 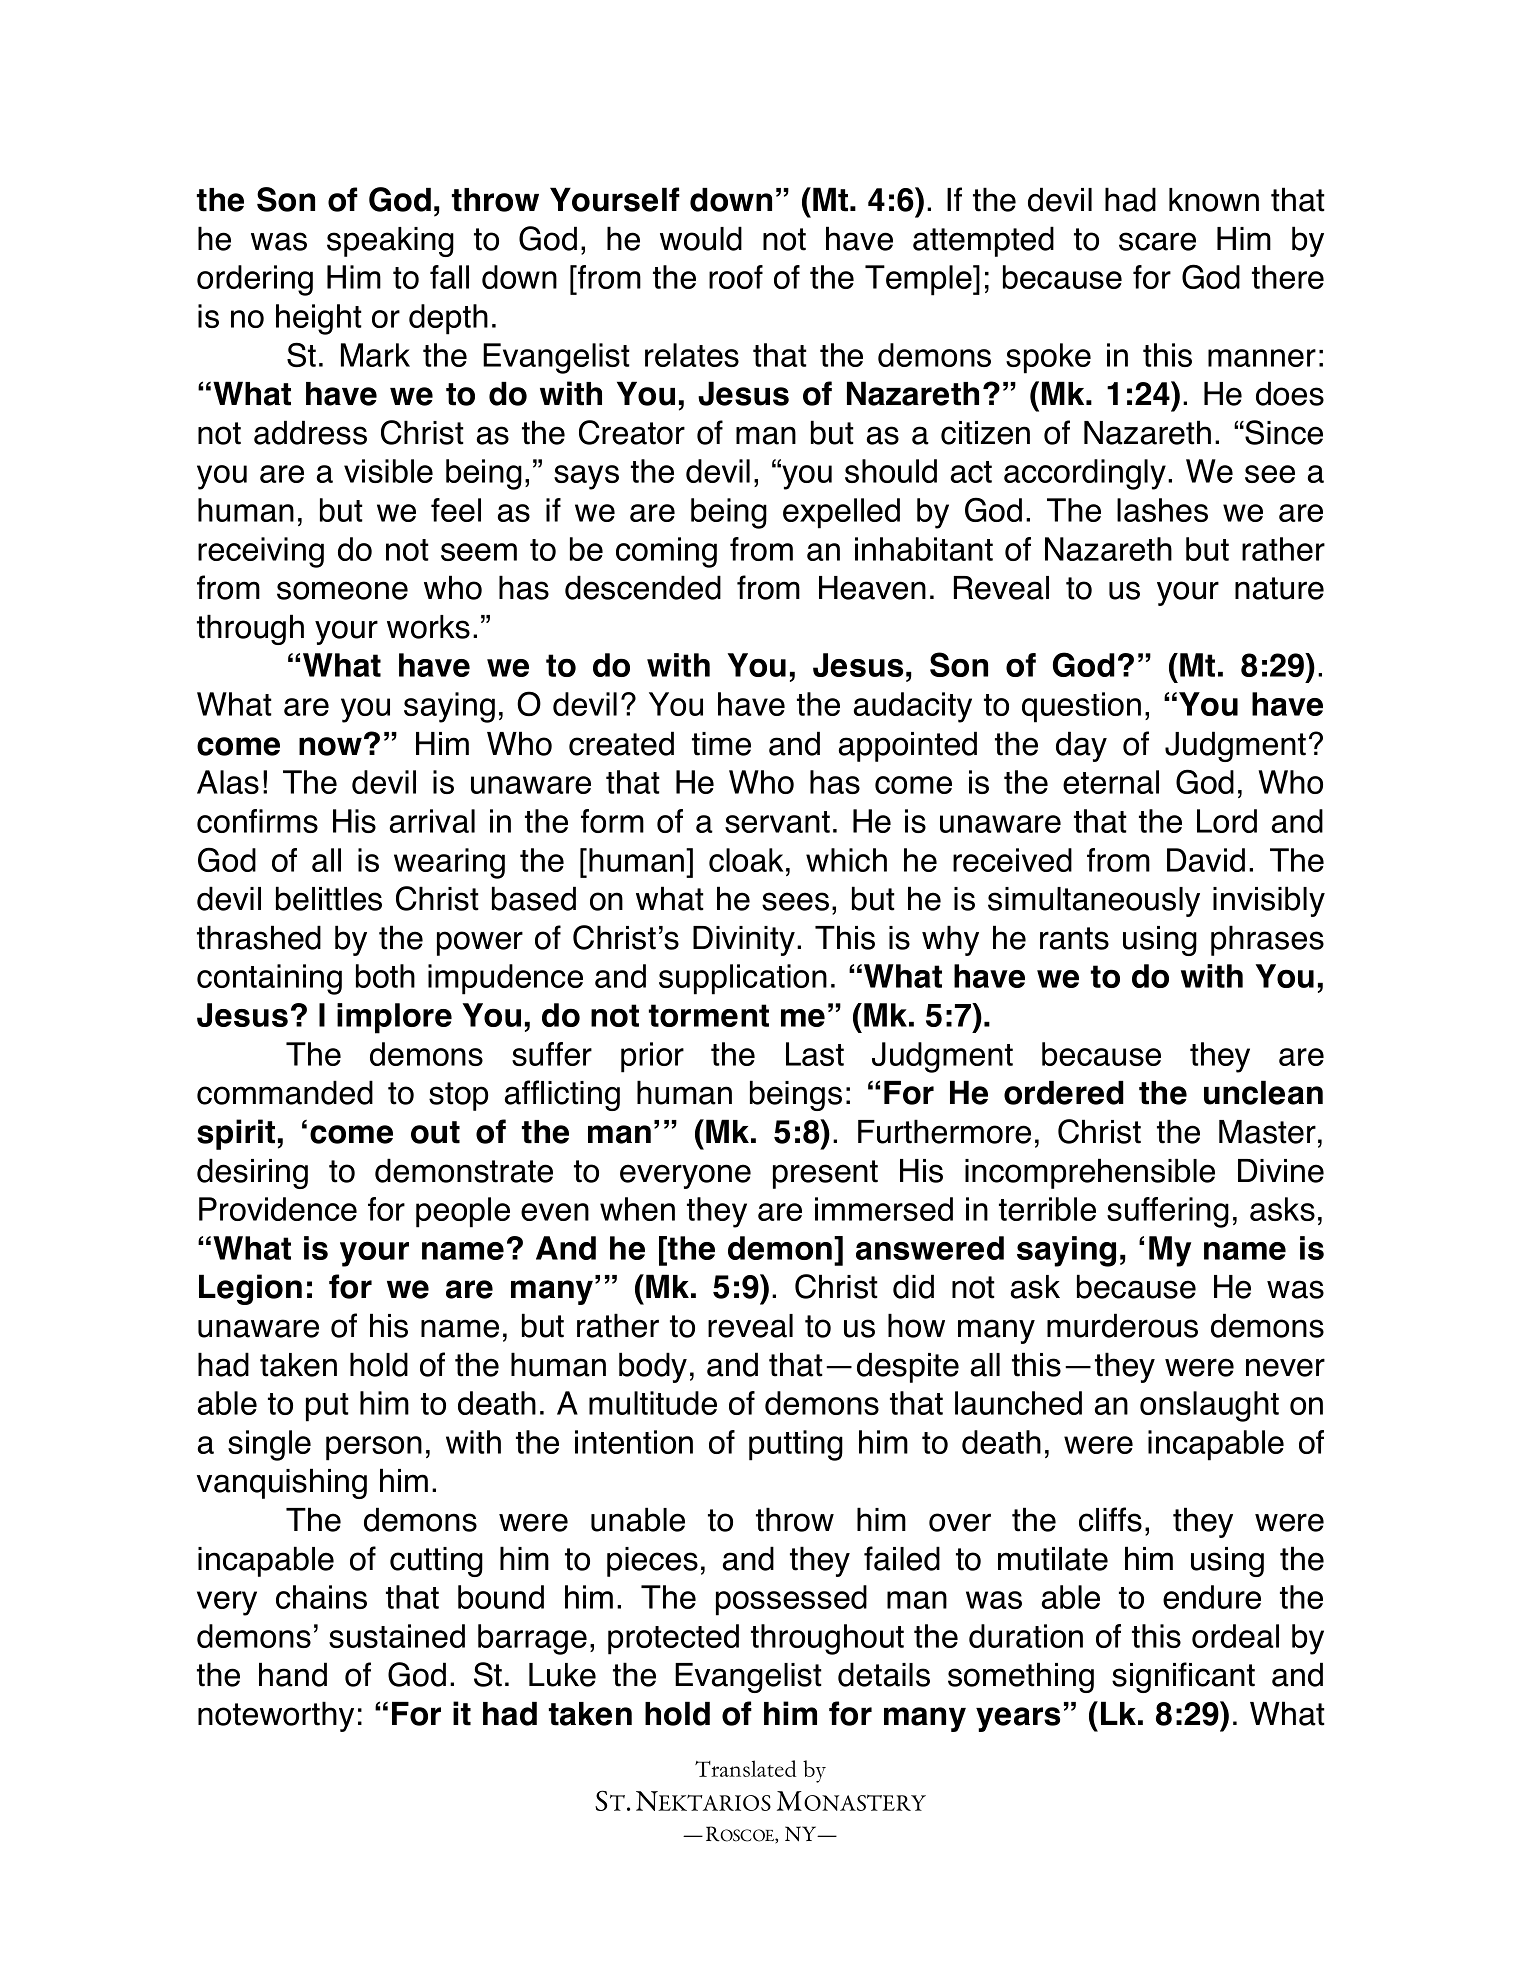 What do you see at coordinates (1157, 241) in the page?
I see `scare` at bounding box center [1157, 241].
